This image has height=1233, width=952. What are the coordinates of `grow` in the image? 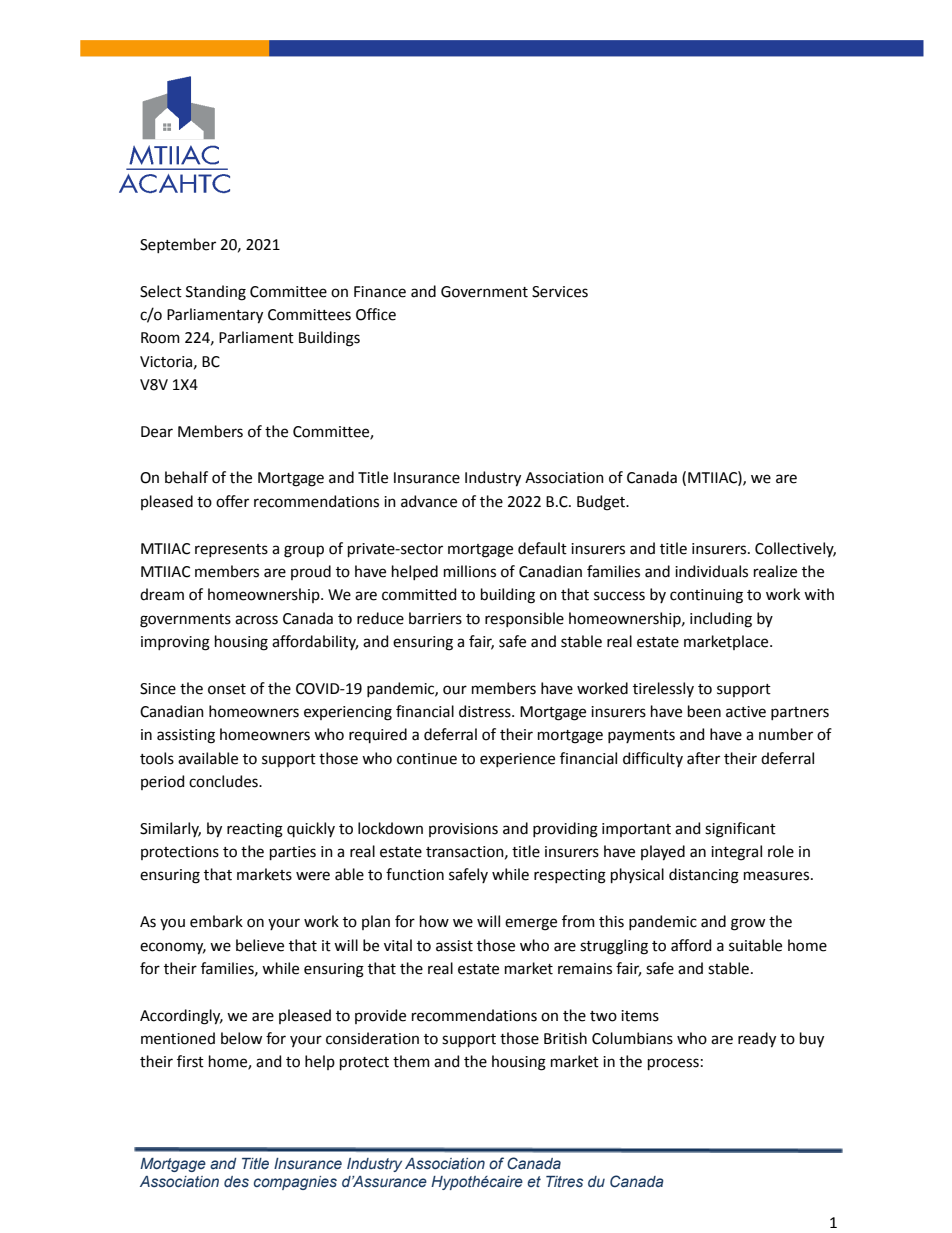 It's located at (748, 924).
